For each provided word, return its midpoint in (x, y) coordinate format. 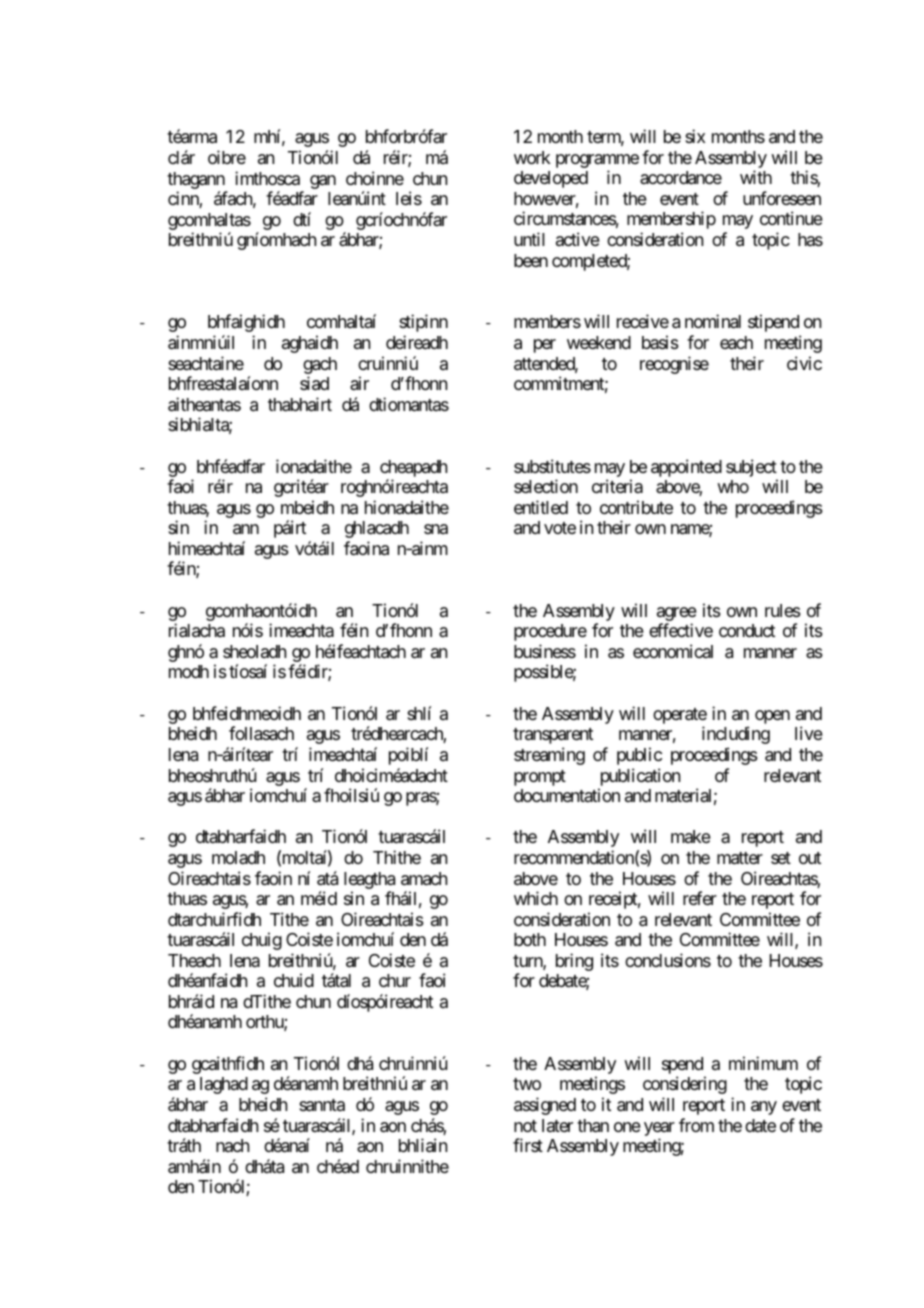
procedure (550, 632)
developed (551, 179)
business (545, 651)
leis (409, 198)
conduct (747, 630)
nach (232, 1145)
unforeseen (782, 198)
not (525, 1126)
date (760, 1125)
